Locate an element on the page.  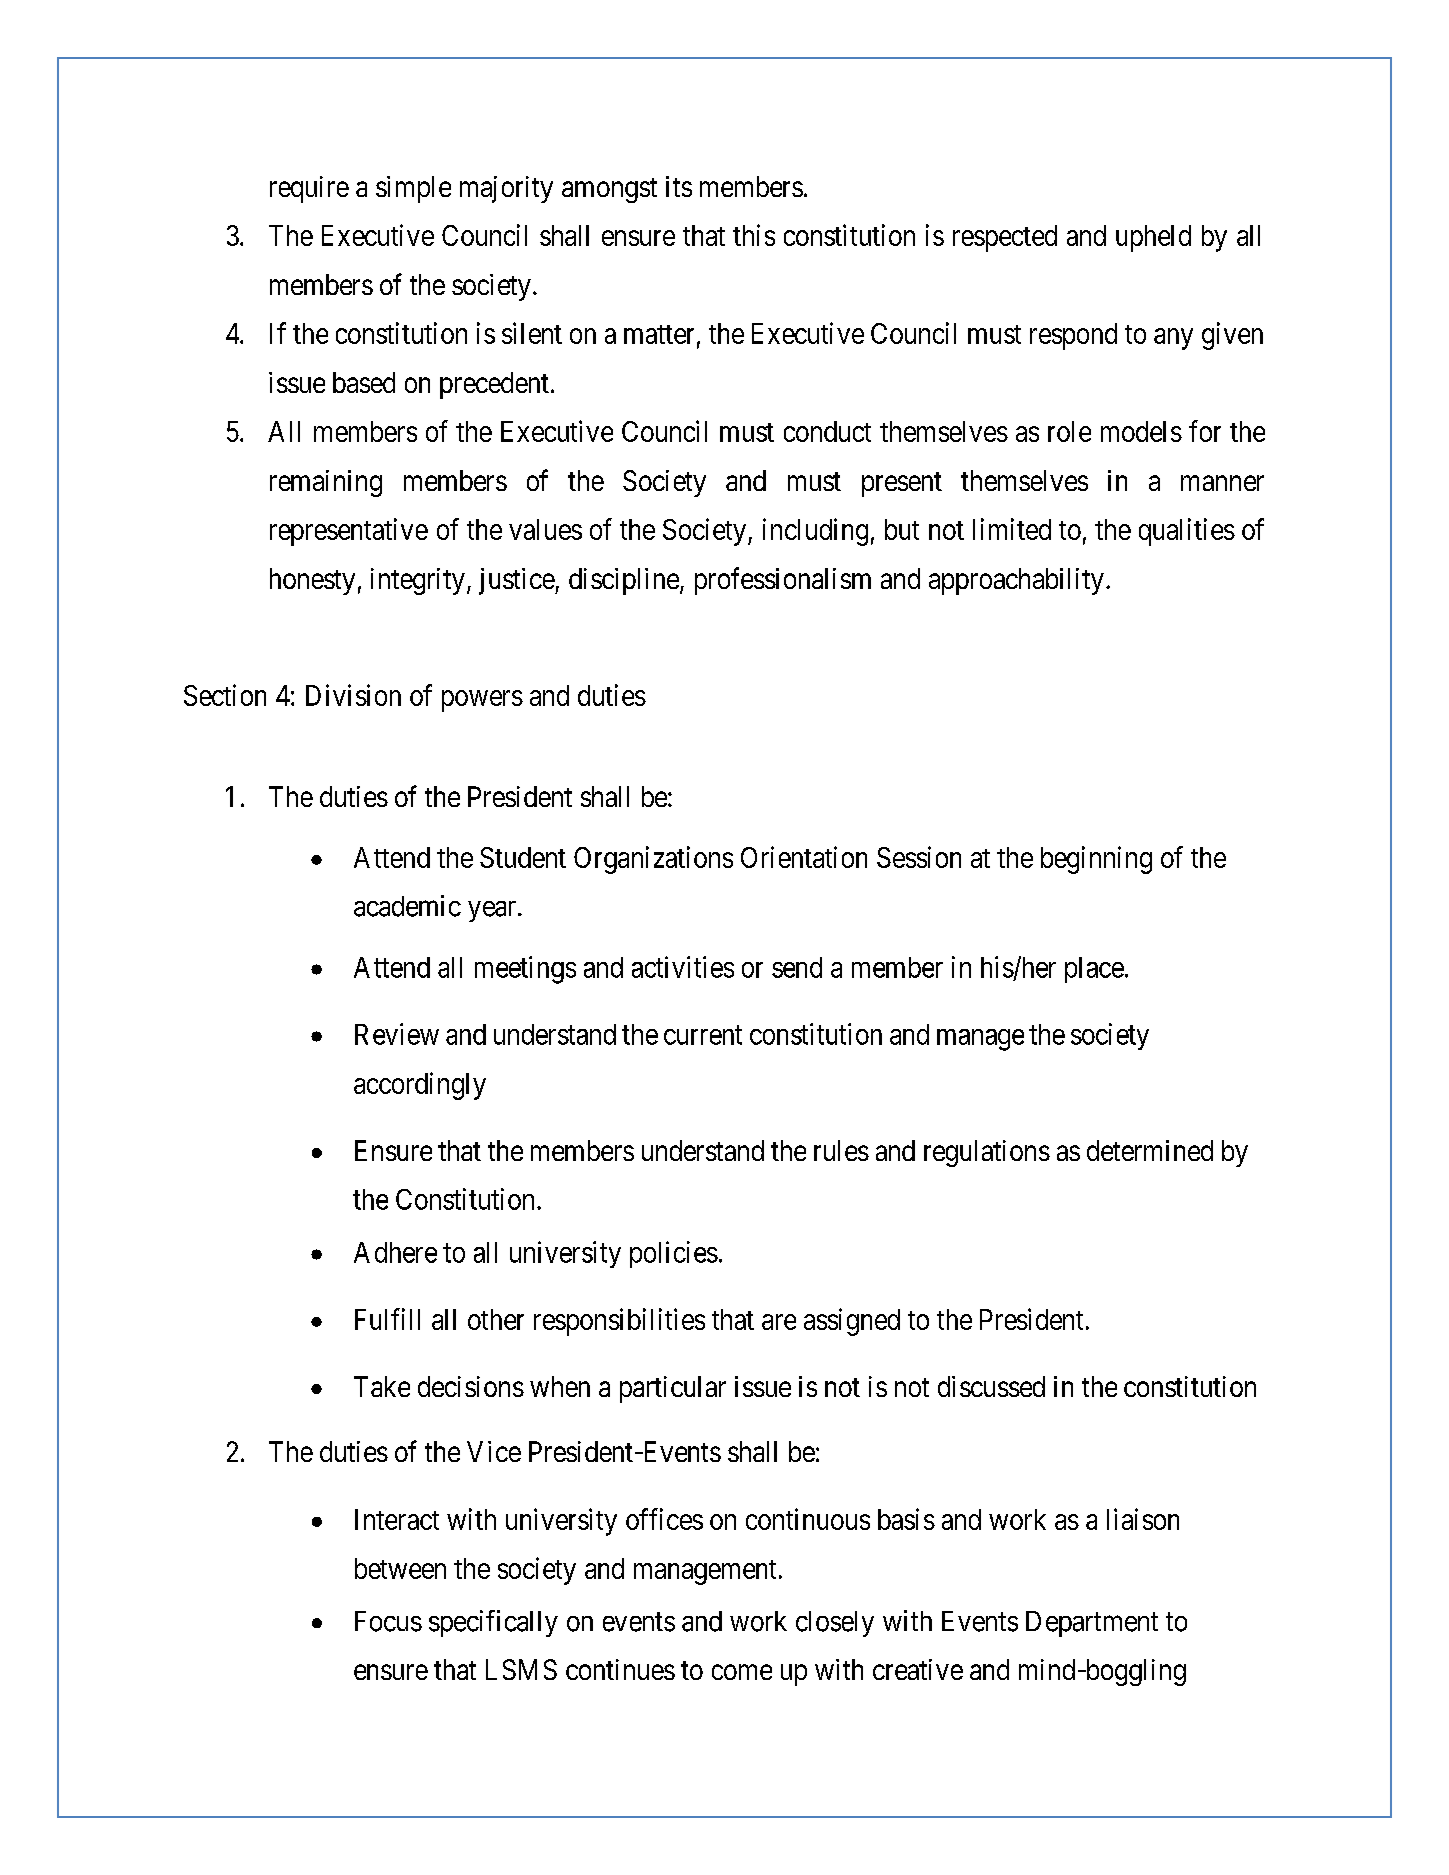
this is located at coordinates (754, 235).
